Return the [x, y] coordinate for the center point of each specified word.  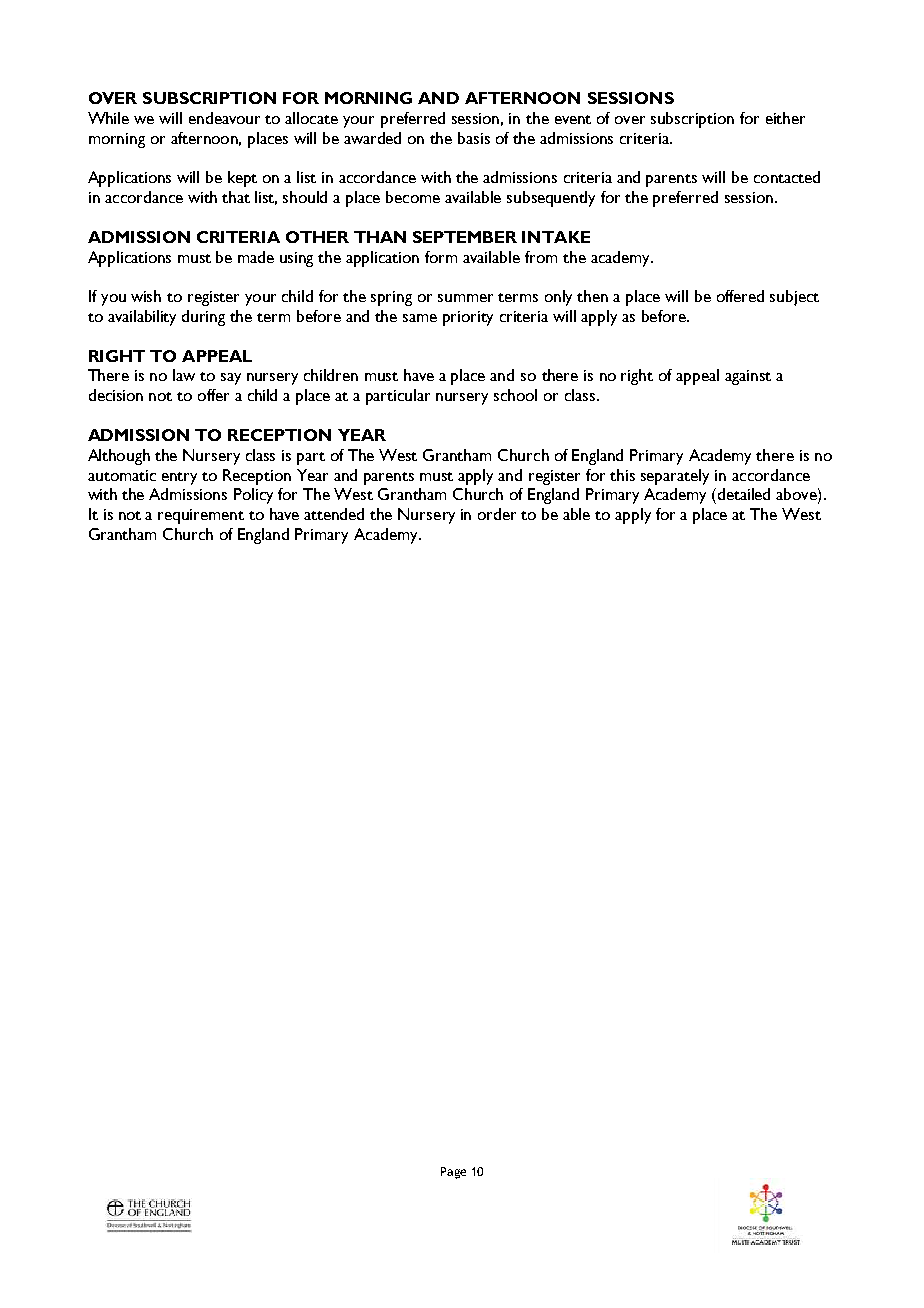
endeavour [224, 118]
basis [474, 138]
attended [334, 514]
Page [453, 1173]
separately [675, 477]
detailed [744, 494]
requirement [201, 516]
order [497, 514]
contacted [787, 177]
